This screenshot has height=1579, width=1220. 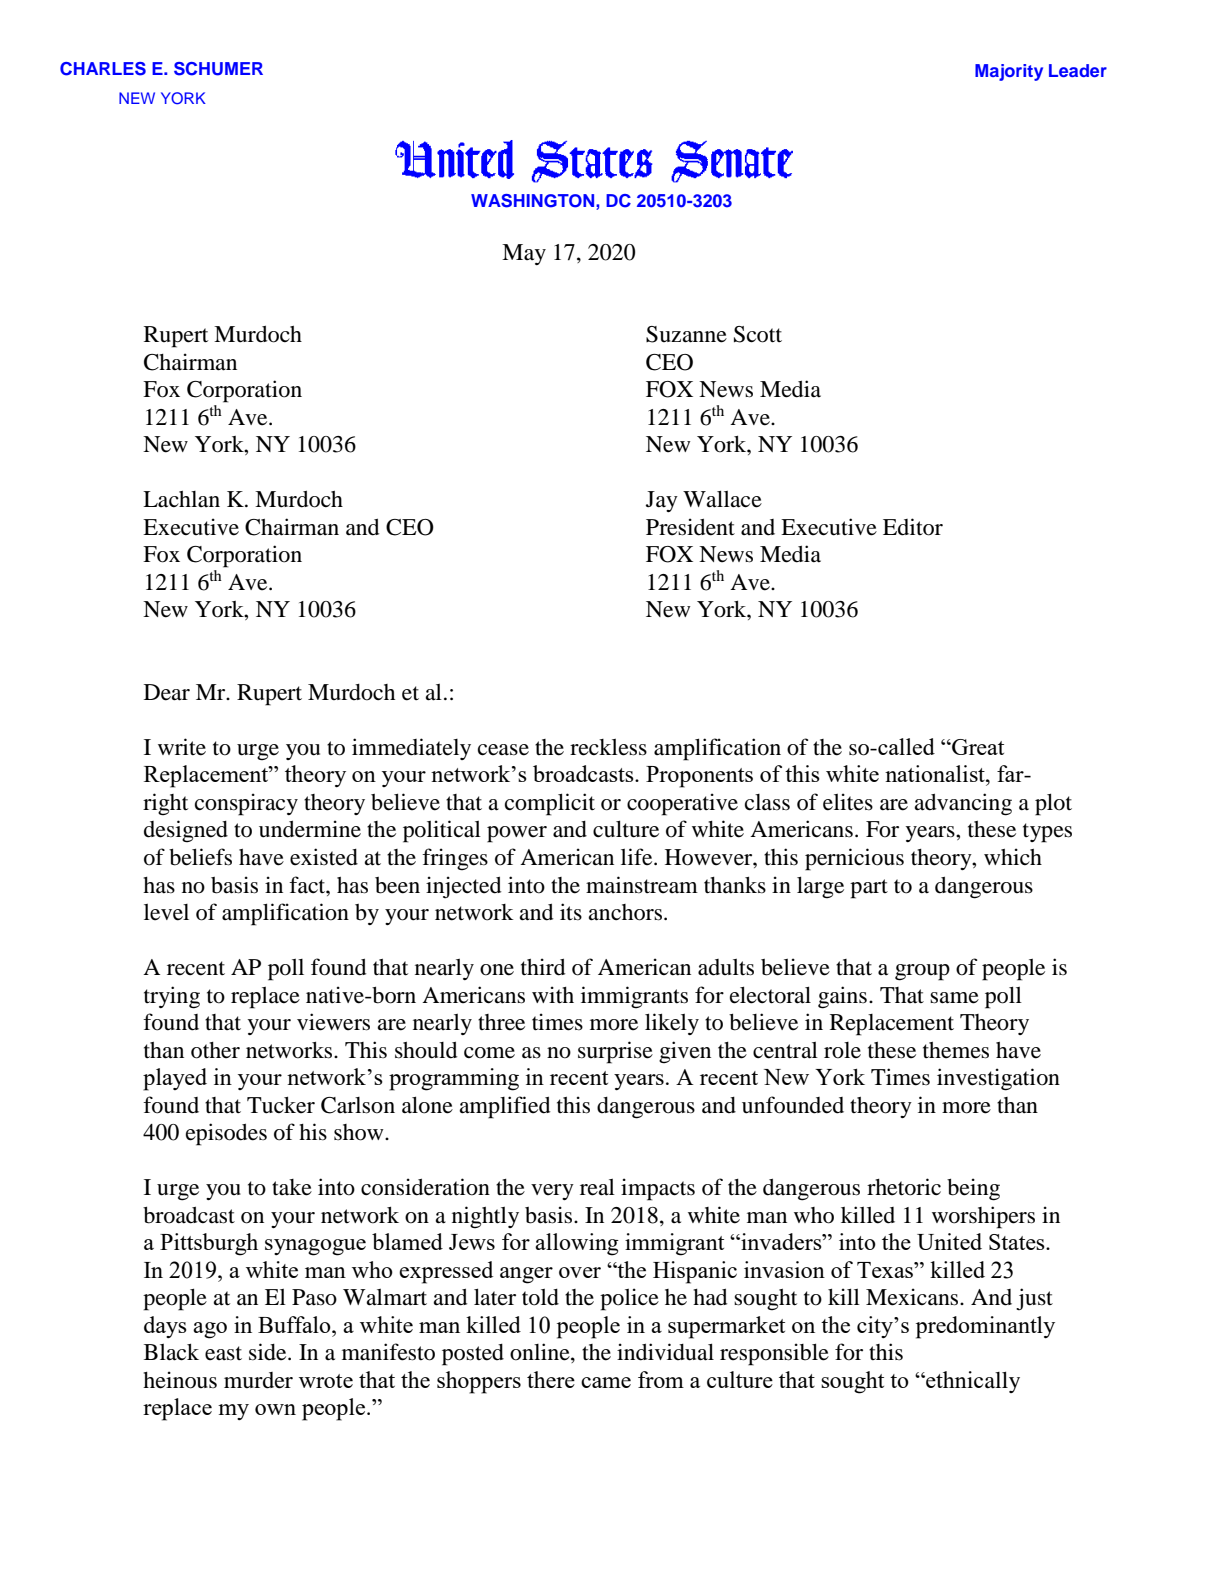 I want to click on Majority, so click(x=1009, y=72).
